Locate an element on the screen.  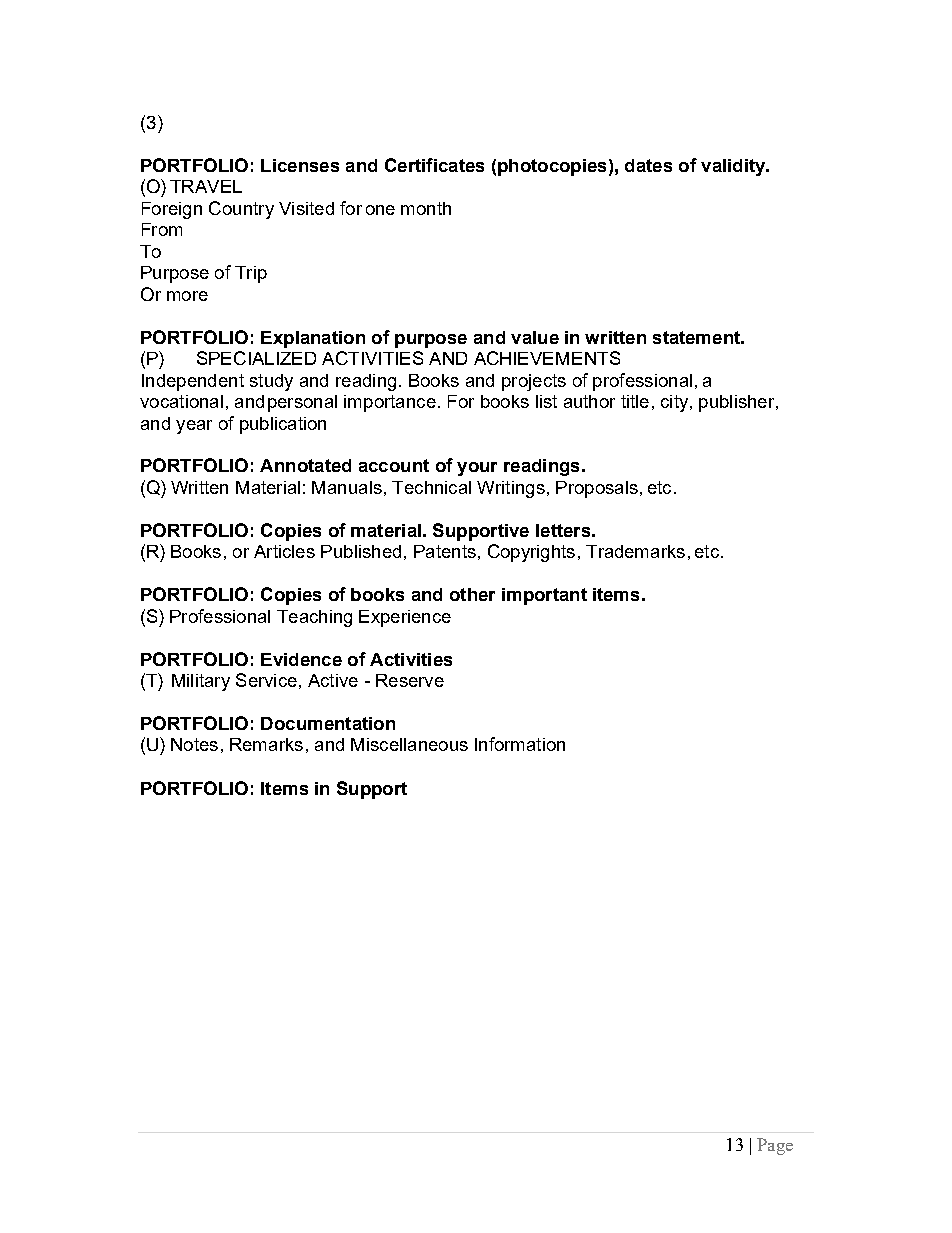
Country is located at coordinates (241, 210).
